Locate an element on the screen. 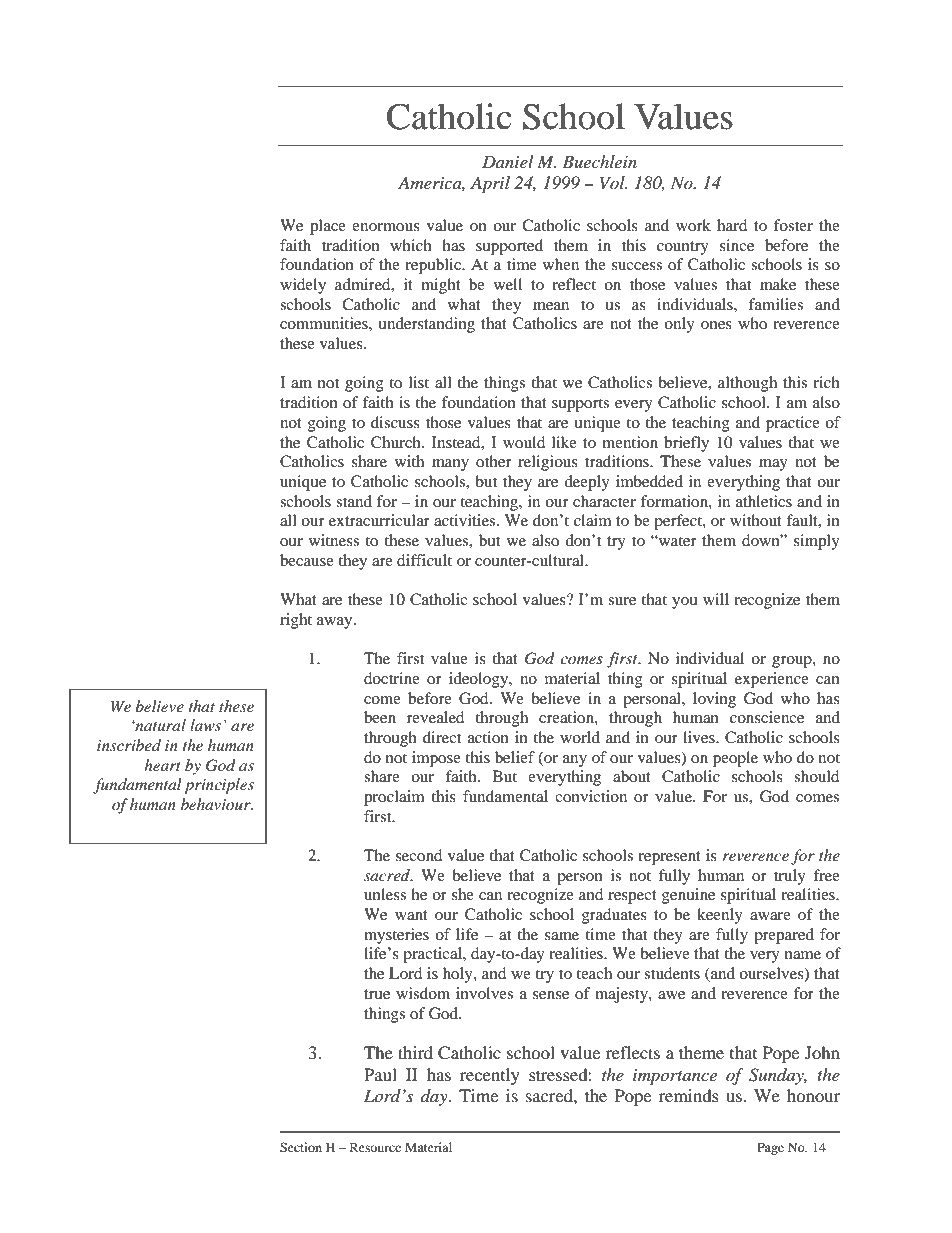 The height and width of the screenshot is (1233, 952). behaviour is located at coordinates (217, 804).
